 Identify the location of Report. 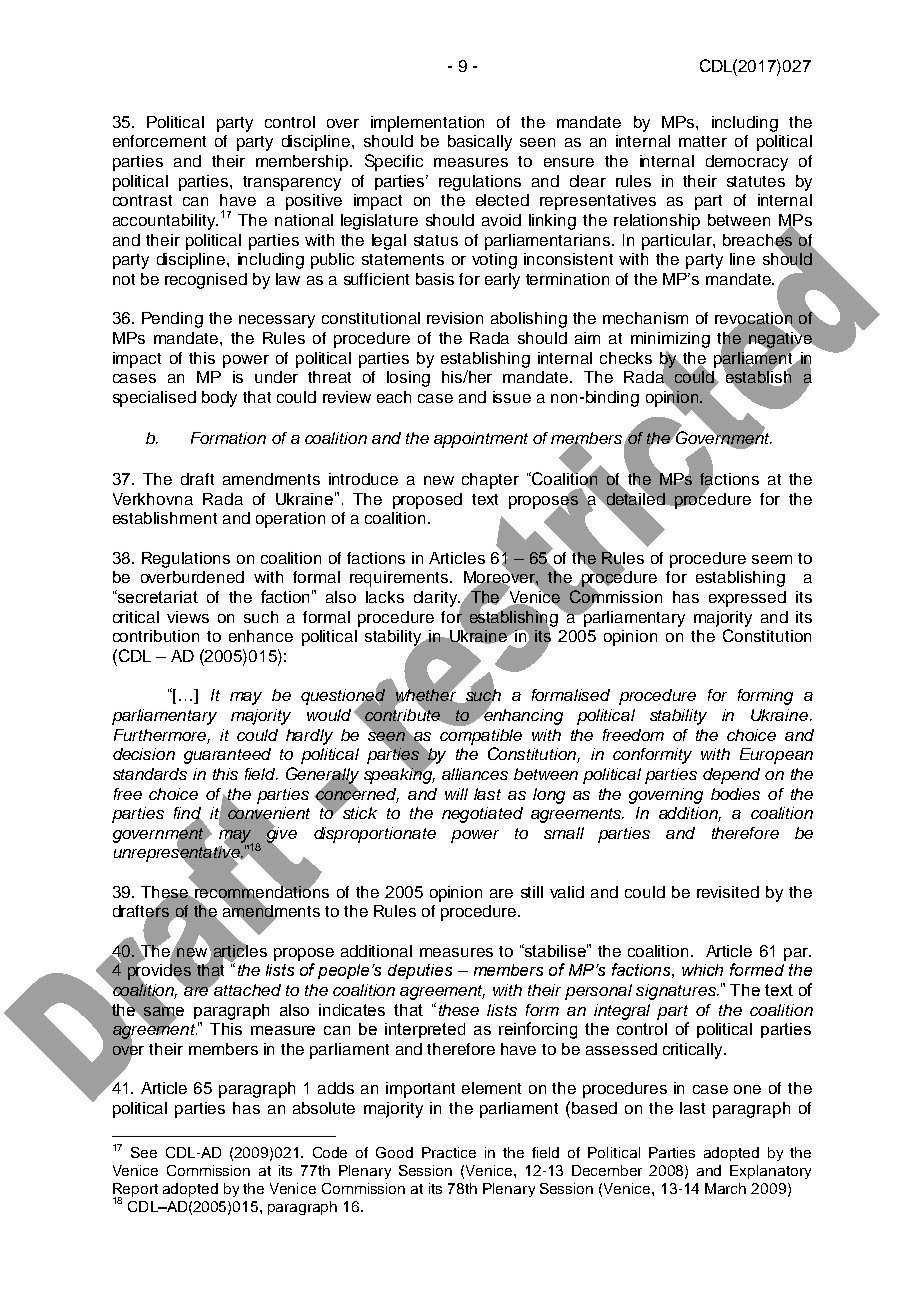
(135, 1191).
